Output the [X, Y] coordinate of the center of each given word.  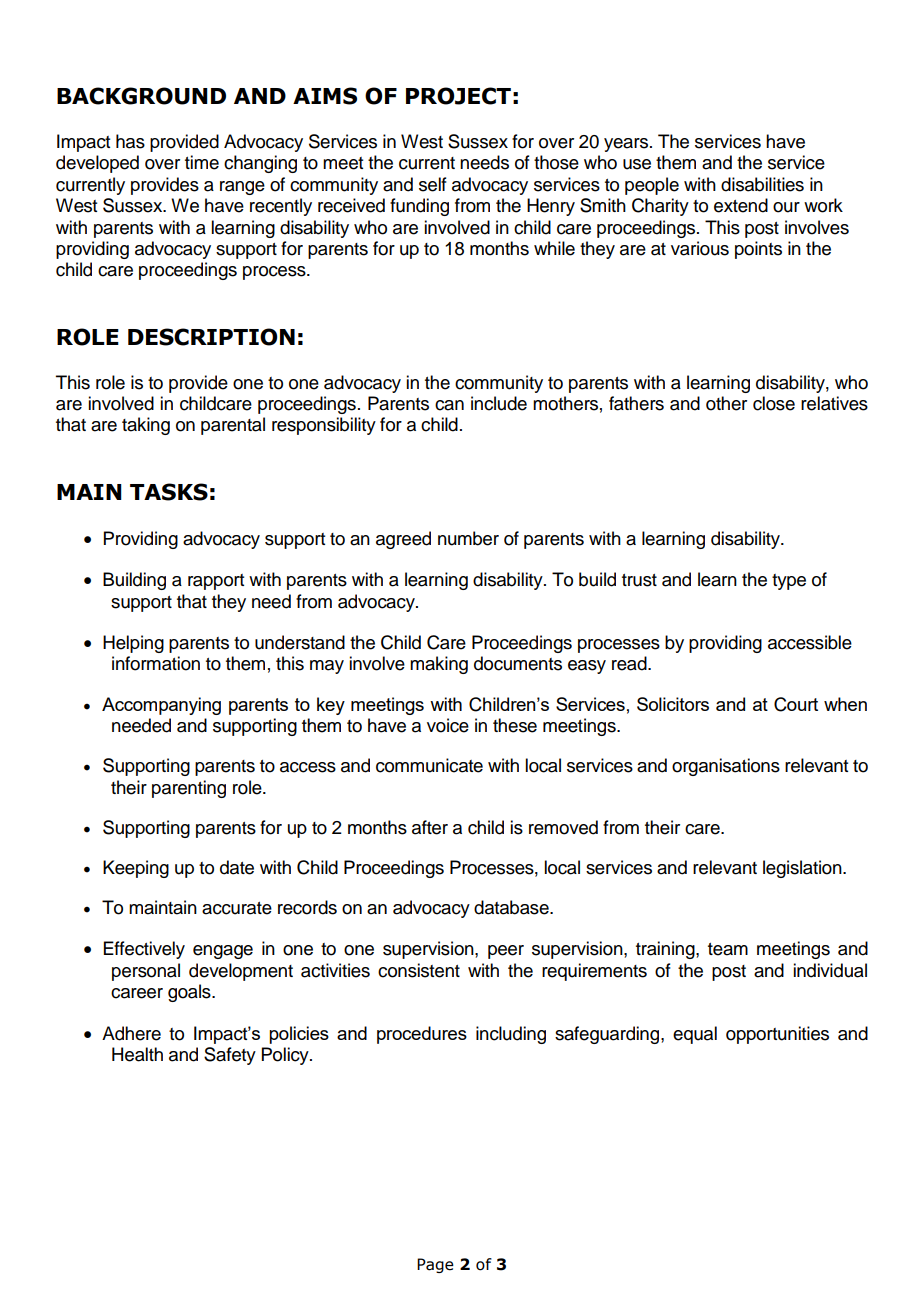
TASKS [169, 492]
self [433, 184]
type [789, 582]
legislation [803, 869]
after [430, 827]
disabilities [762, 184]
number [468, 538]
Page [435, 1265]
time [202, 162]
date [237, 867]
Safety [230, 1056]
